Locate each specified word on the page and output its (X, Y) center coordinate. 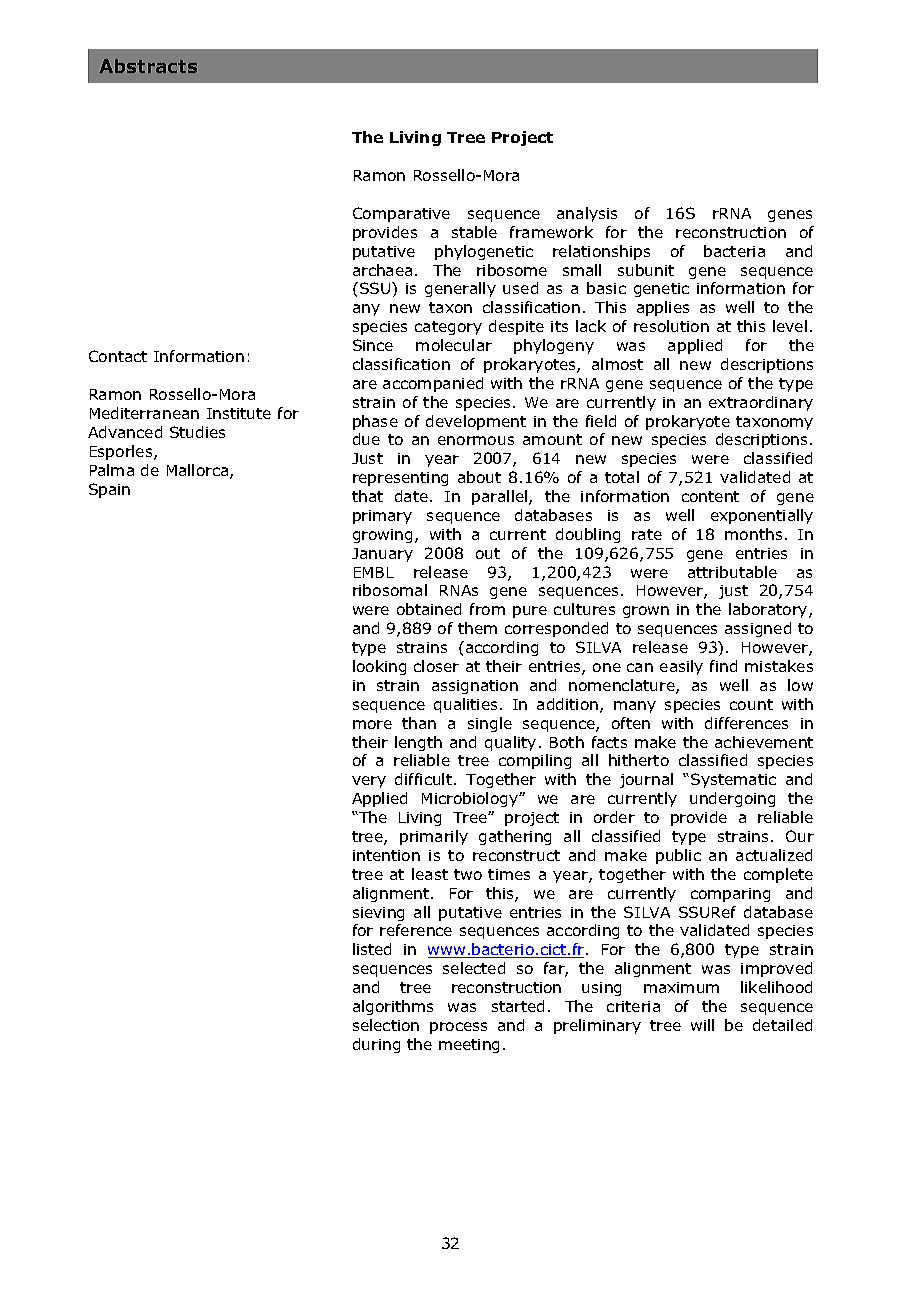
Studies (197, 432)
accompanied (433, 384)
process (458, 1028)
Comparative (401, 214)
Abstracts (148, 66)
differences (746, 723)
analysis (587, 214)
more (372, 724)
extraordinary (761, 403)
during (376, 1045)
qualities (465, 705)
